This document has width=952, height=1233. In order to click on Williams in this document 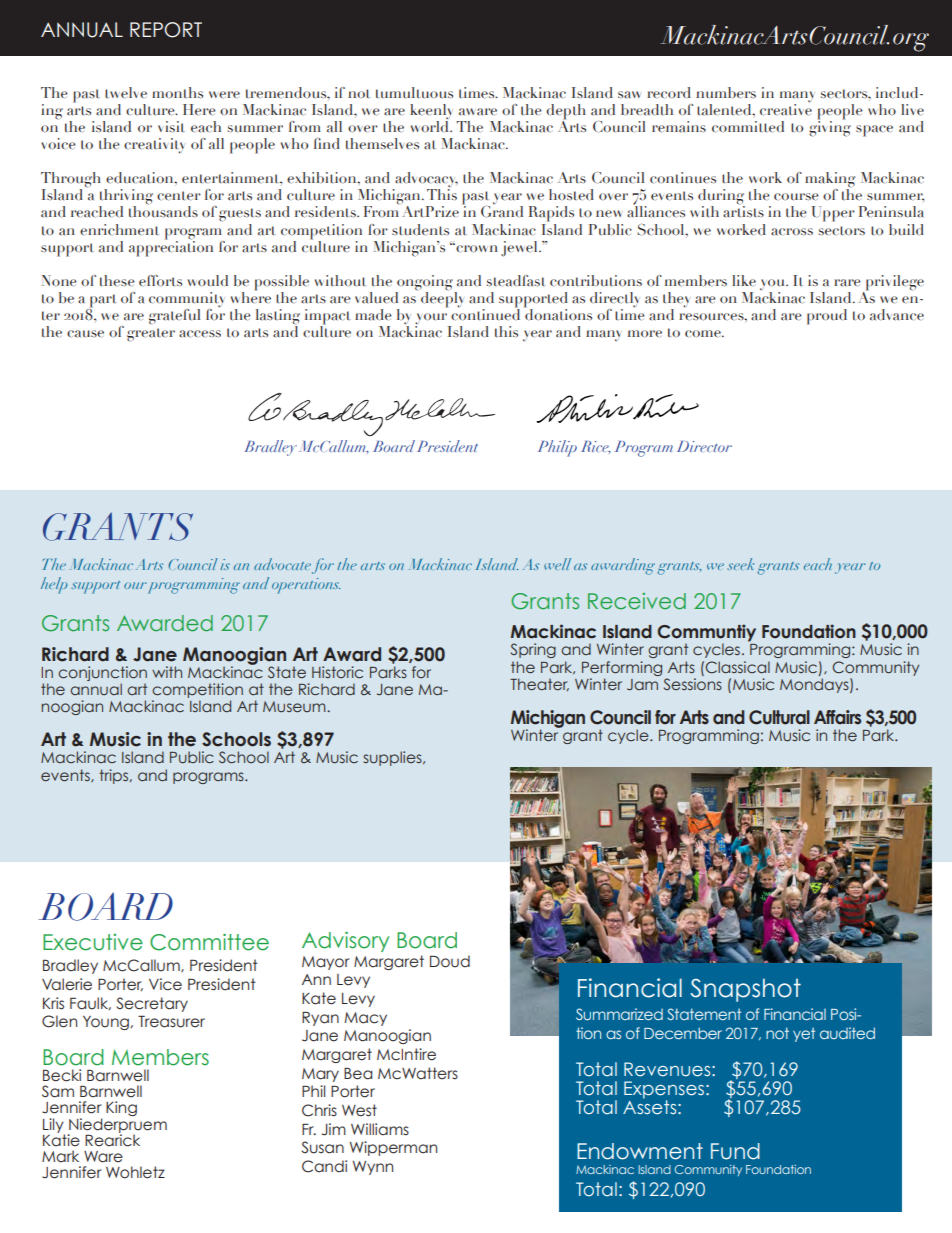, I will do `click(380, 1129)`.
